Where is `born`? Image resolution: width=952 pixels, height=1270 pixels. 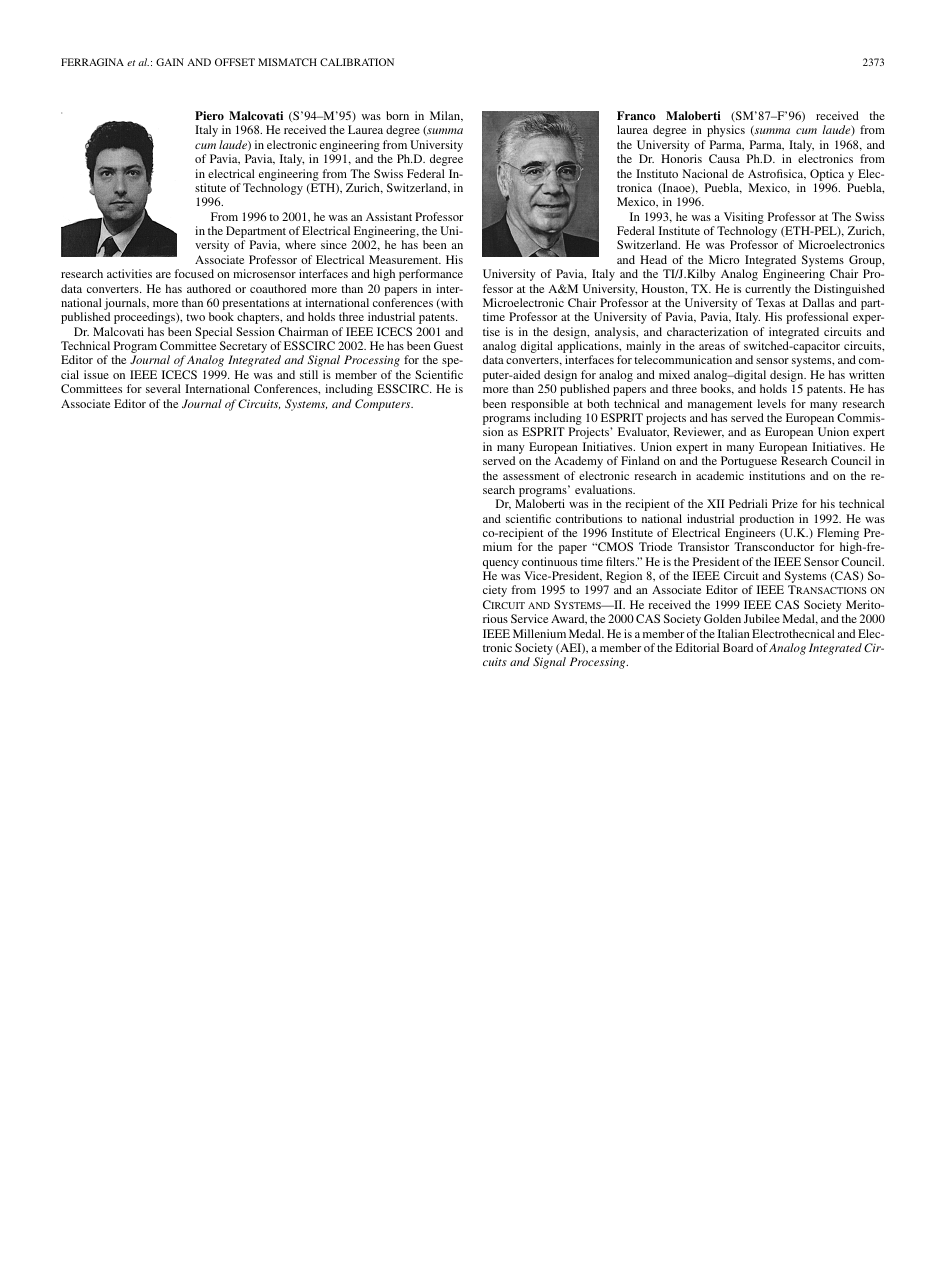
born is located at coordinates (397, 115).
